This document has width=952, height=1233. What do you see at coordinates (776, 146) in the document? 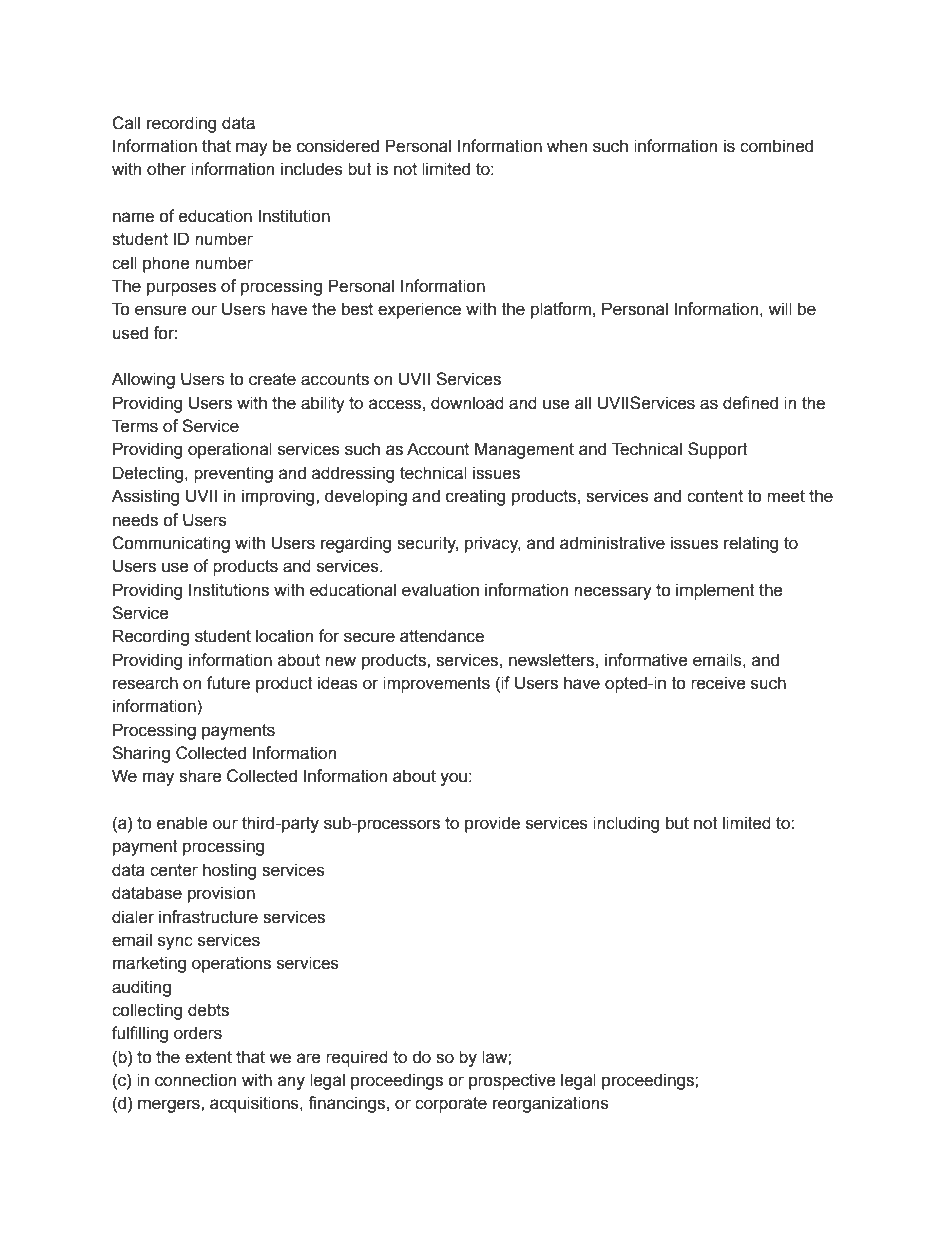
I see `combined` at bounding box center [776, 146].
